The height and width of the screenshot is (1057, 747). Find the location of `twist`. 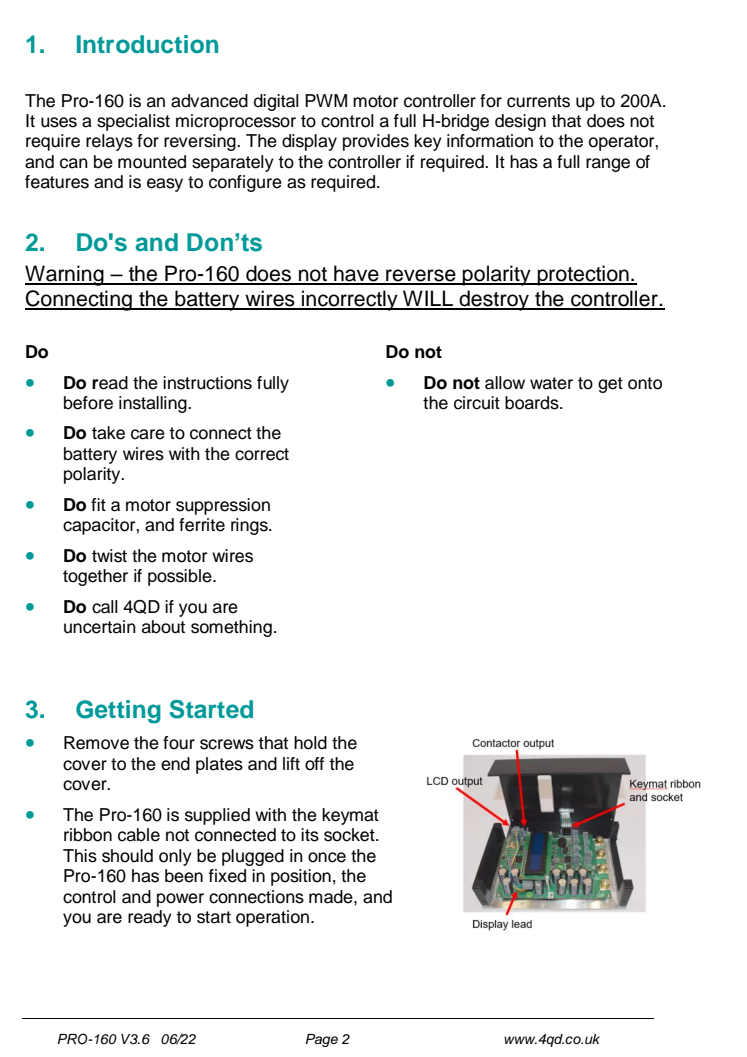

twist is located at coordinates (109, 556).
